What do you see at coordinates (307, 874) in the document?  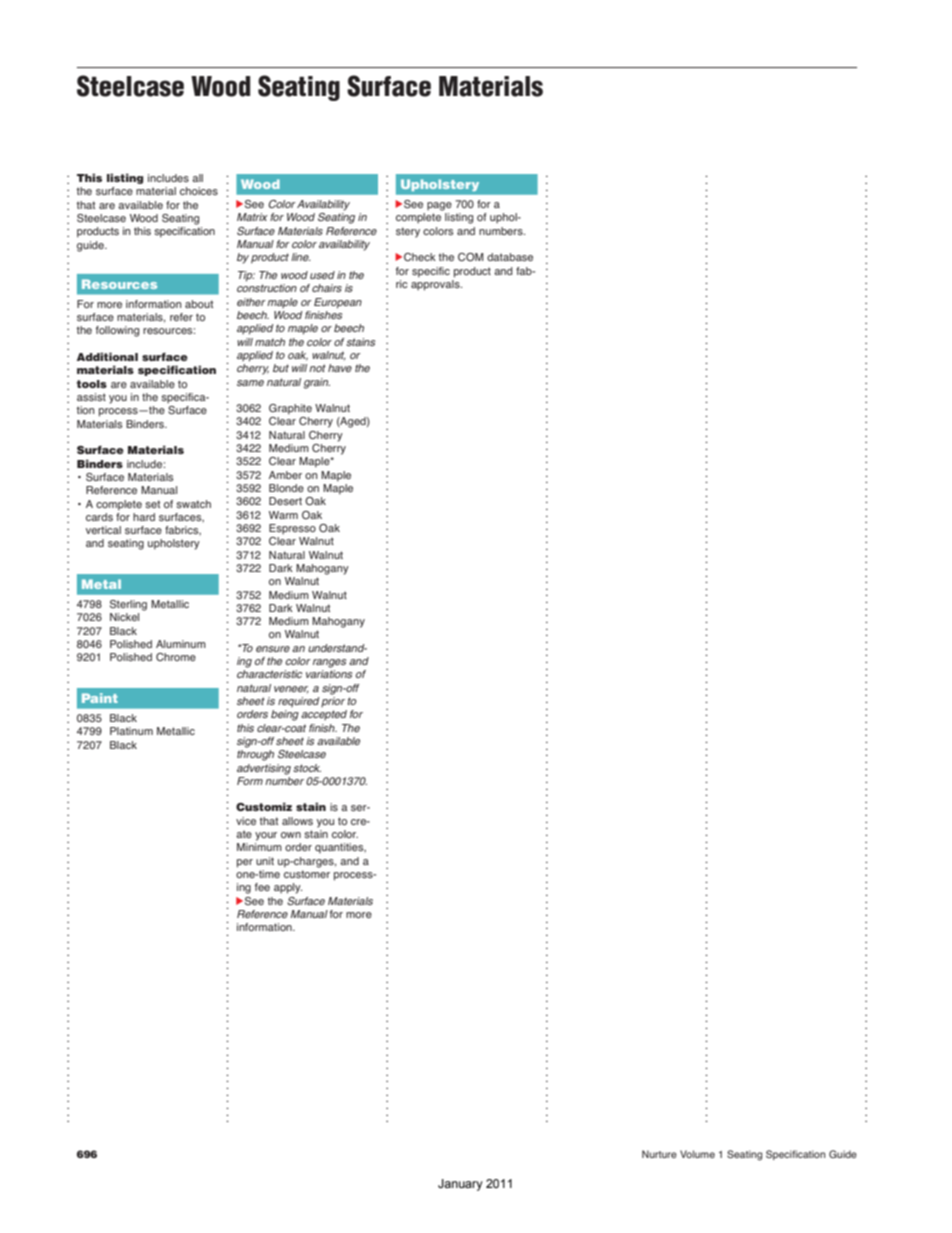 I see `customer` at bounding box center [307, 874].
